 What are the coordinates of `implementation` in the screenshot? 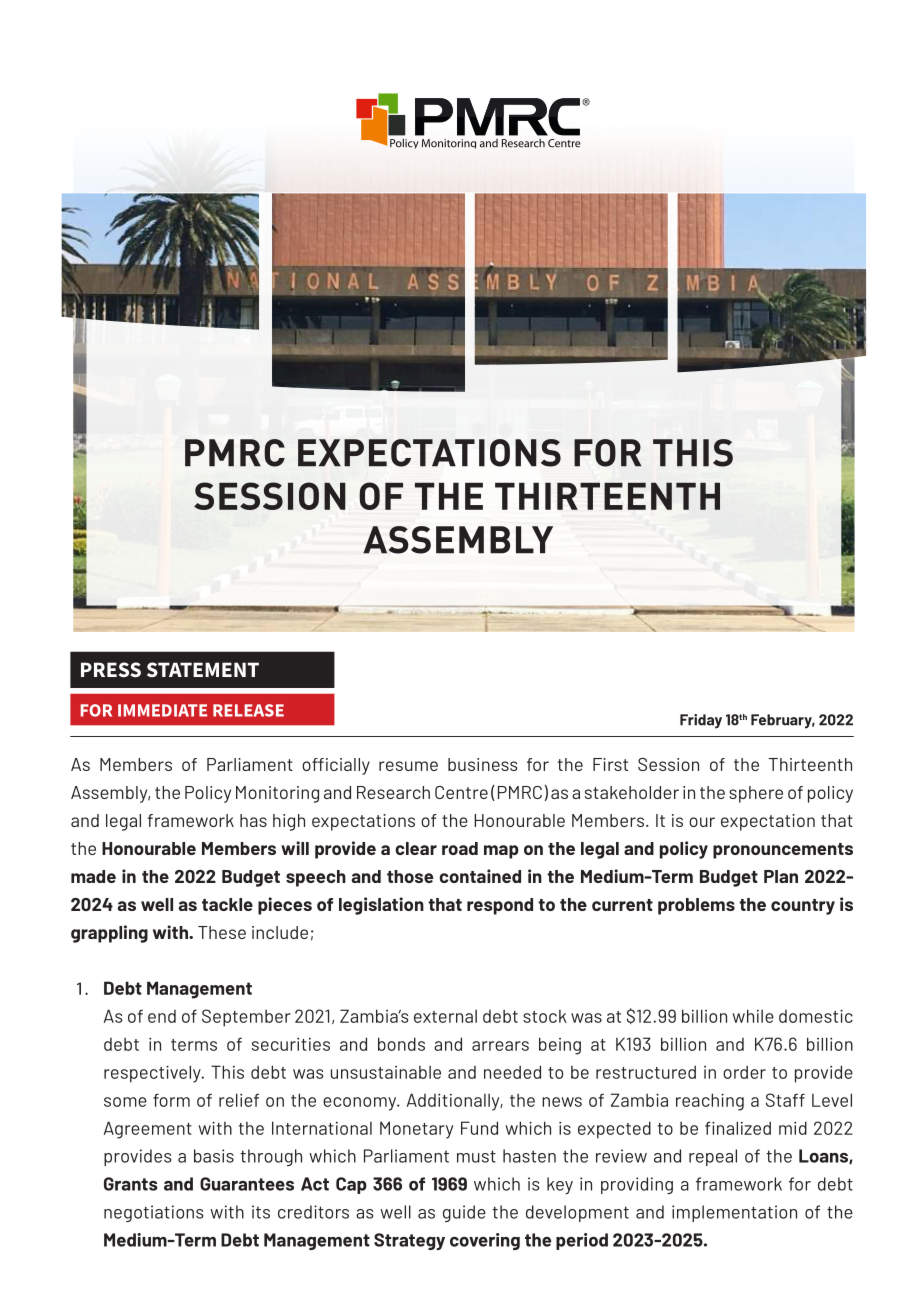 It's located at (734, 1213).
